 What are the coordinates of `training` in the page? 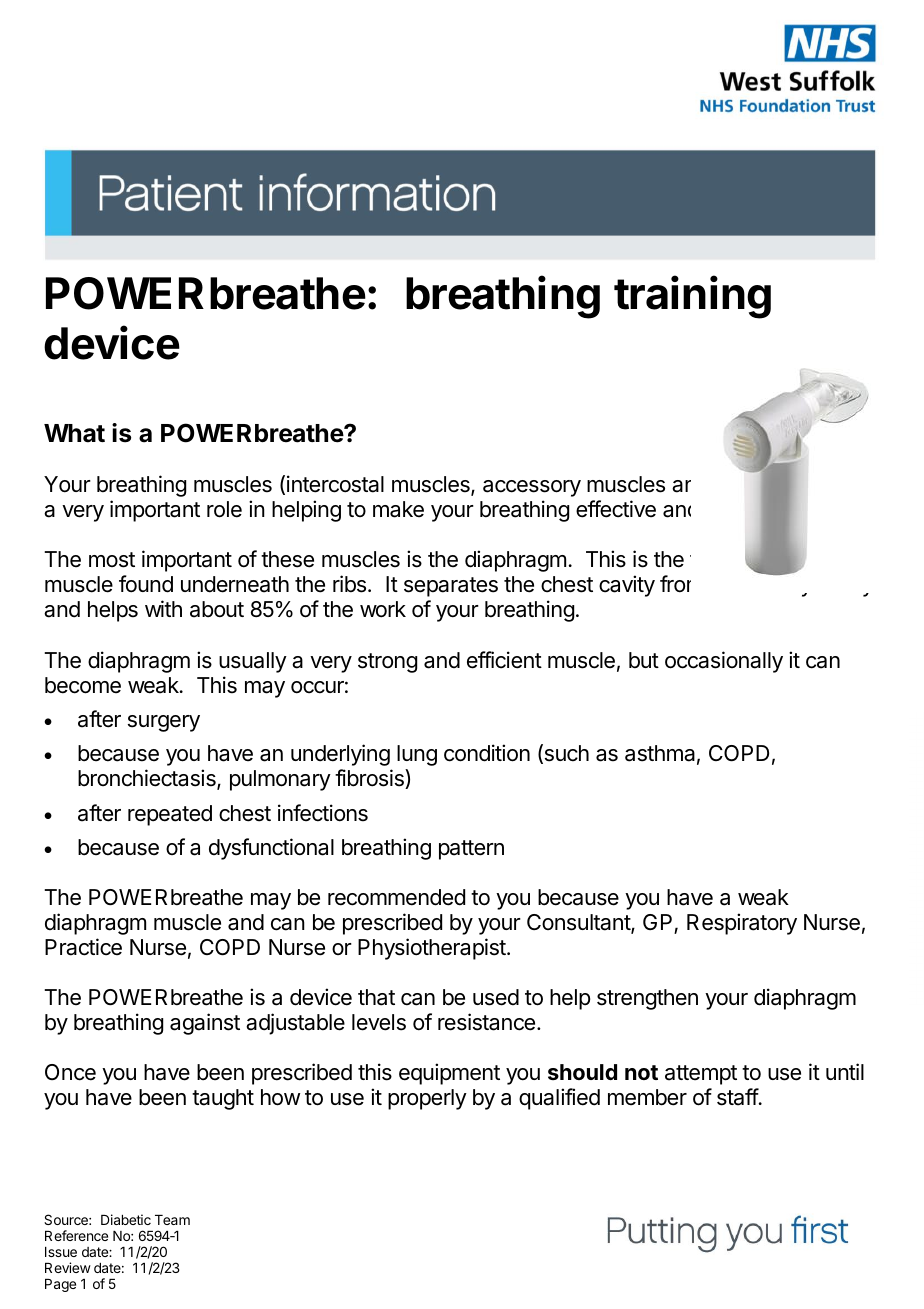 It's located at (692, 297).
